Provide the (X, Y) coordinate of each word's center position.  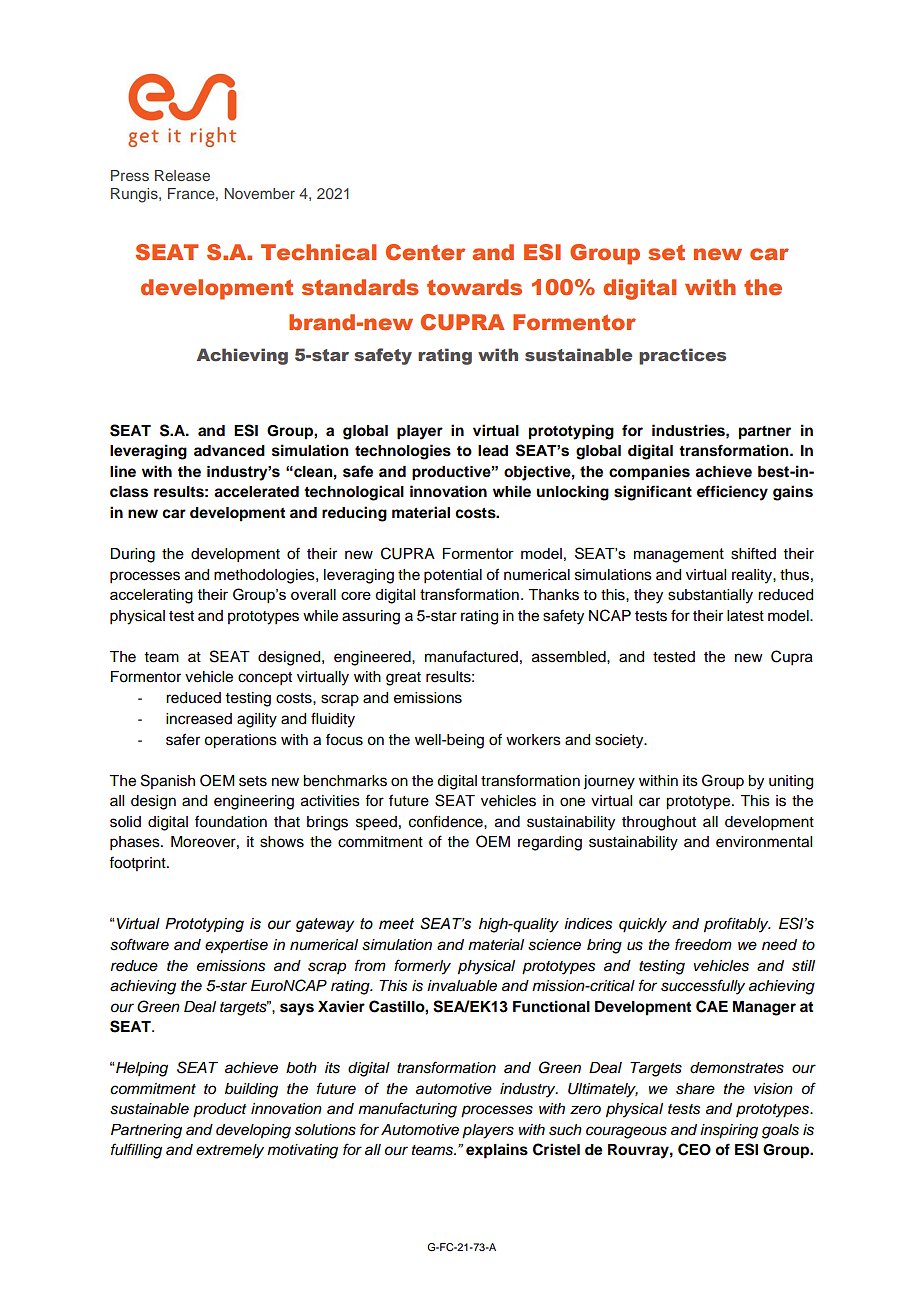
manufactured (471, 656)
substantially (710, 596)
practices (682, 356)
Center (425, 252)
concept (265, 679)
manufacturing (407, 1110)
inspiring (729, 1131)
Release (182, 175)
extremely (230, 1151)
